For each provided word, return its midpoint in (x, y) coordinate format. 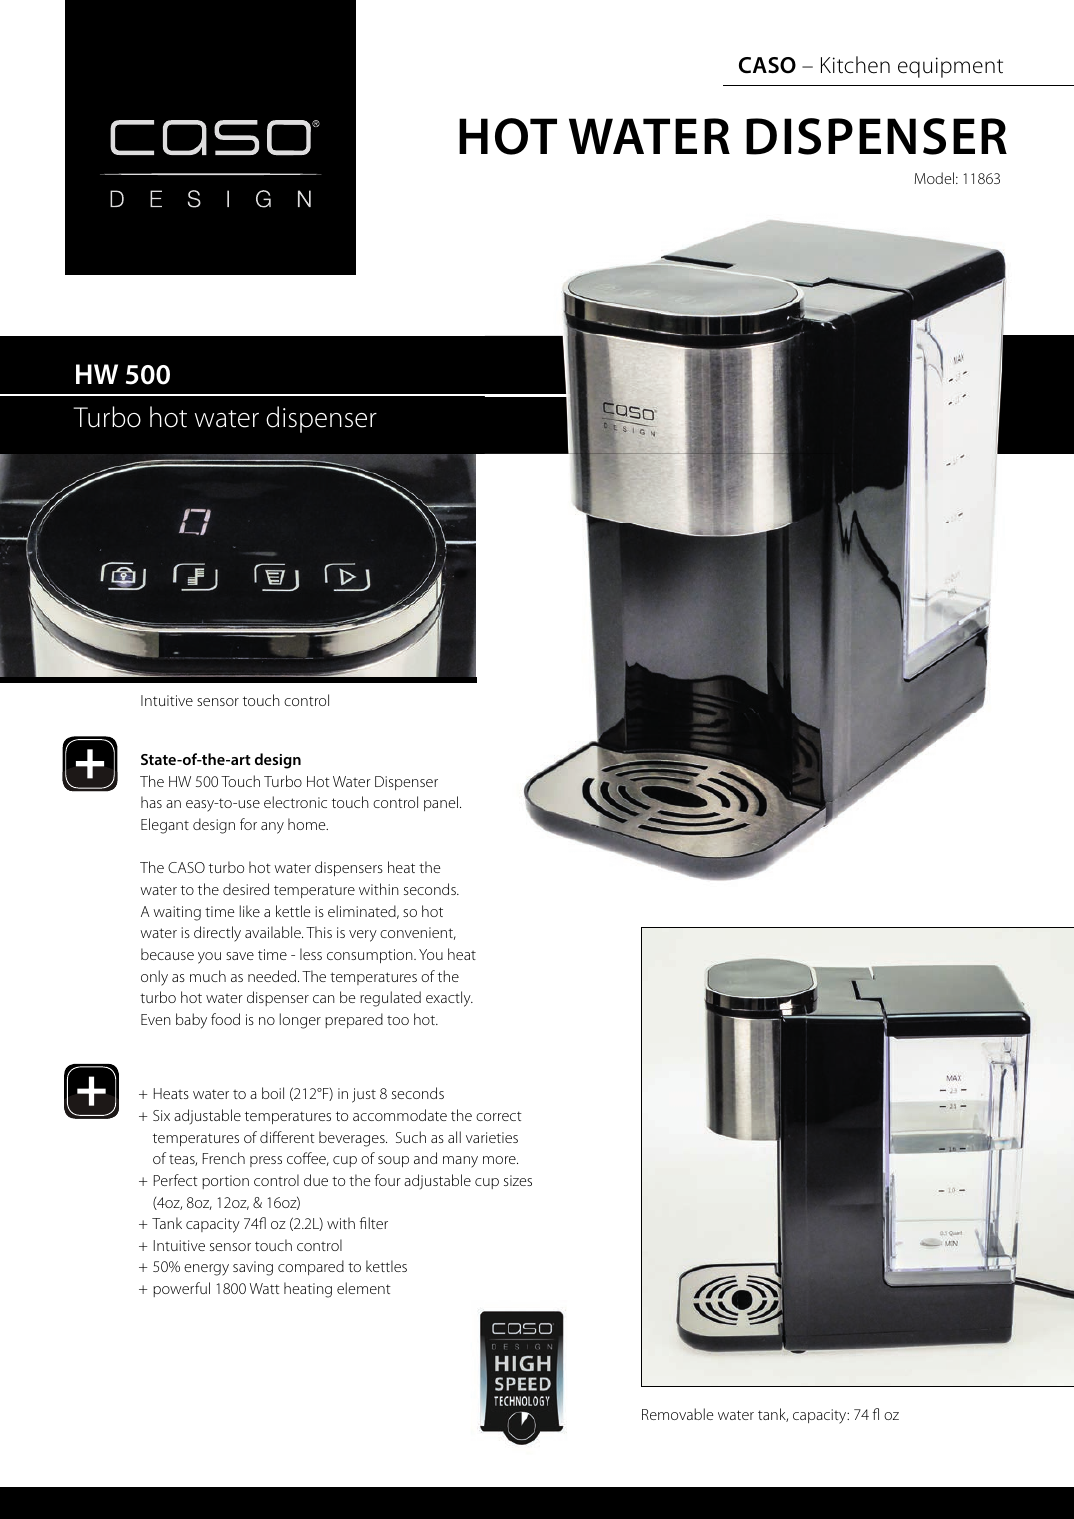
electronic (295, 802)
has (151, 802)
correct (499, 1116)
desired (246, 889)
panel (442, 803)
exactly (449, 999)
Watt (265, 1288)
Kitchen (855, 65)
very (363, 936)
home (308, 824)
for (248, 824)
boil (273, 1093)
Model (934, 178)
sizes (518, 1180)
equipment (950, 67)
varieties (492, 1137)
